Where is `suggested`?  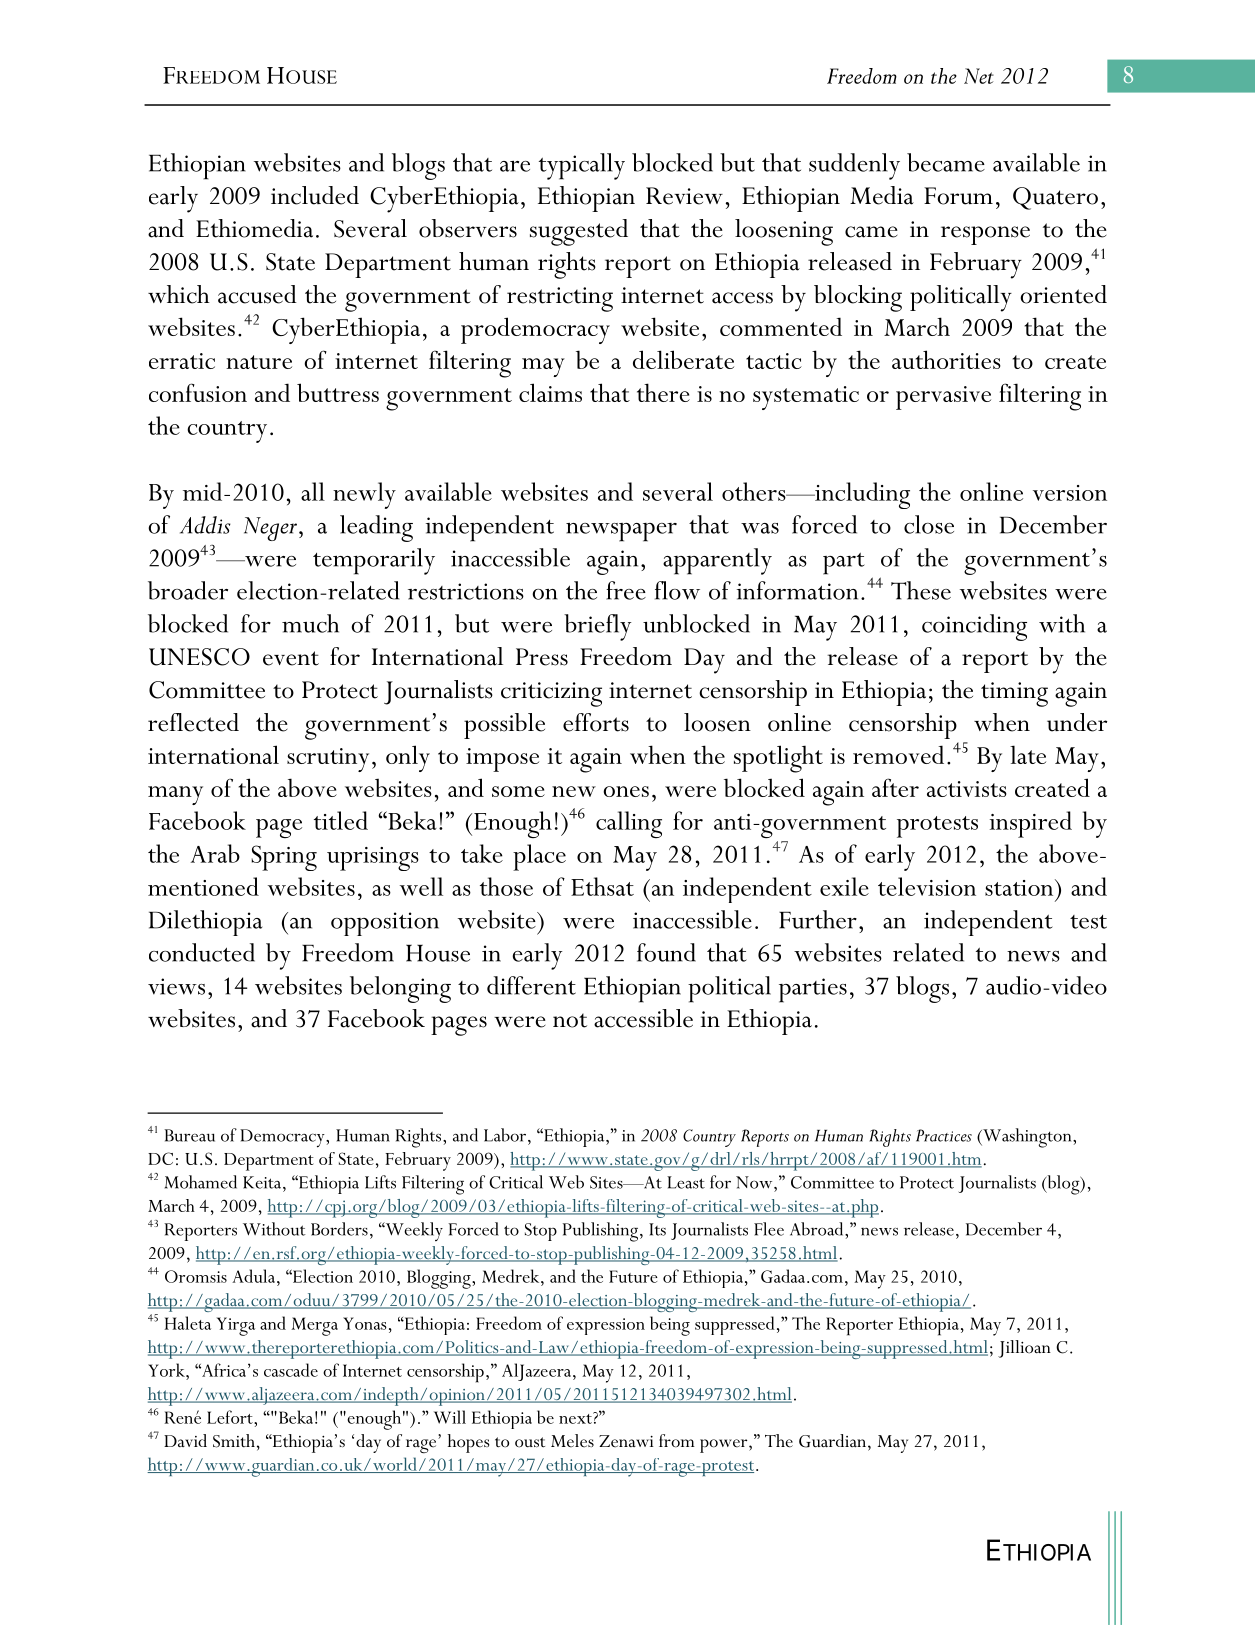 suggested is located at coordinates (579, 232).
